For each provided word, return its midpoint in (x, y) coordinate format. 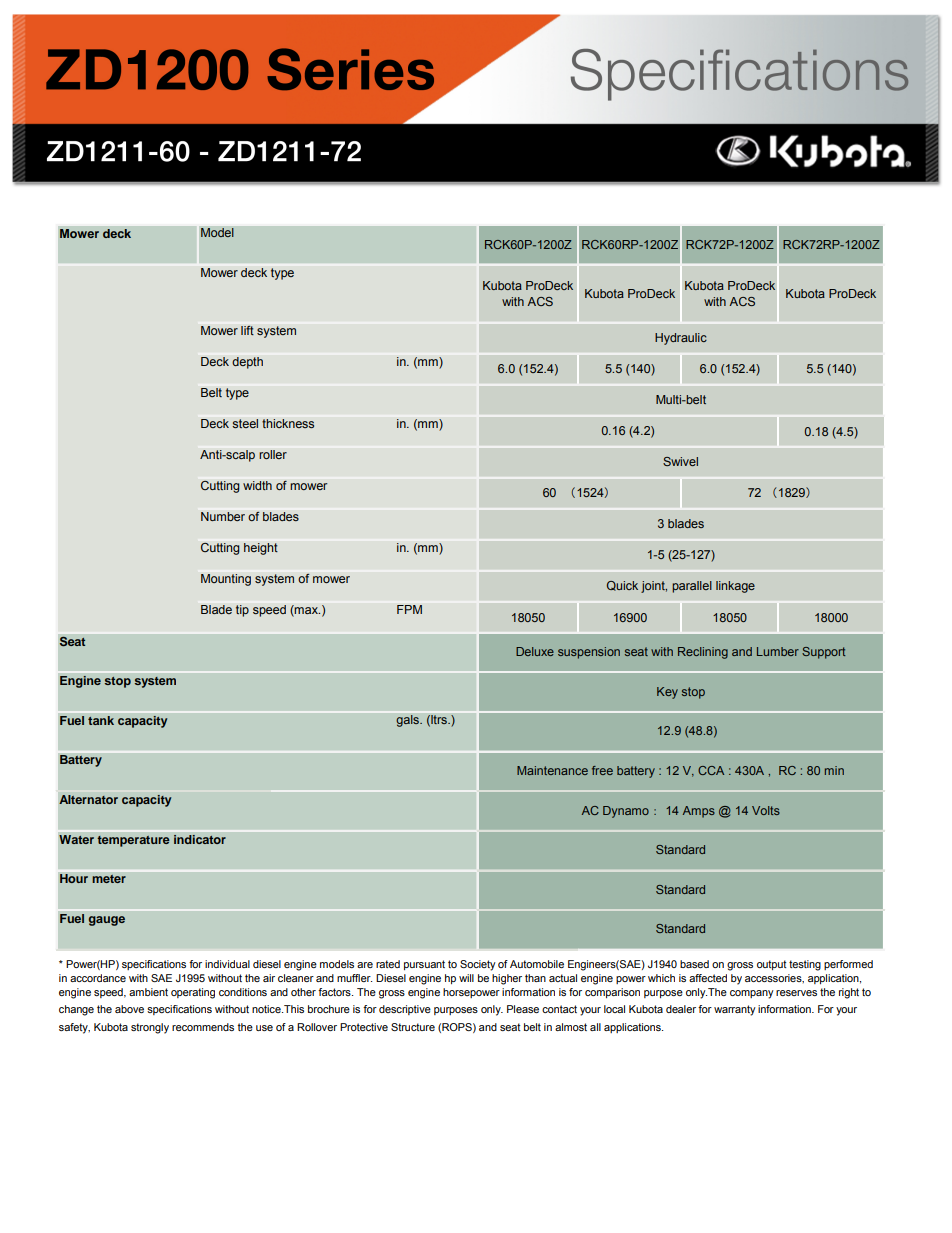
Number (223, 517)
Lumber (778, 651)
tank (101, 721)
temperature (133, 841)
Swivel (680, 461)
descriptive (405, 1010)
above (129, 1009)
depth (247, 363)
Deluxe (535, 651)
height (261, 549)
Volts (766, 810)
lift (247, 330)
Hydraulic (681, 339)
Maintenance (552, 770)
